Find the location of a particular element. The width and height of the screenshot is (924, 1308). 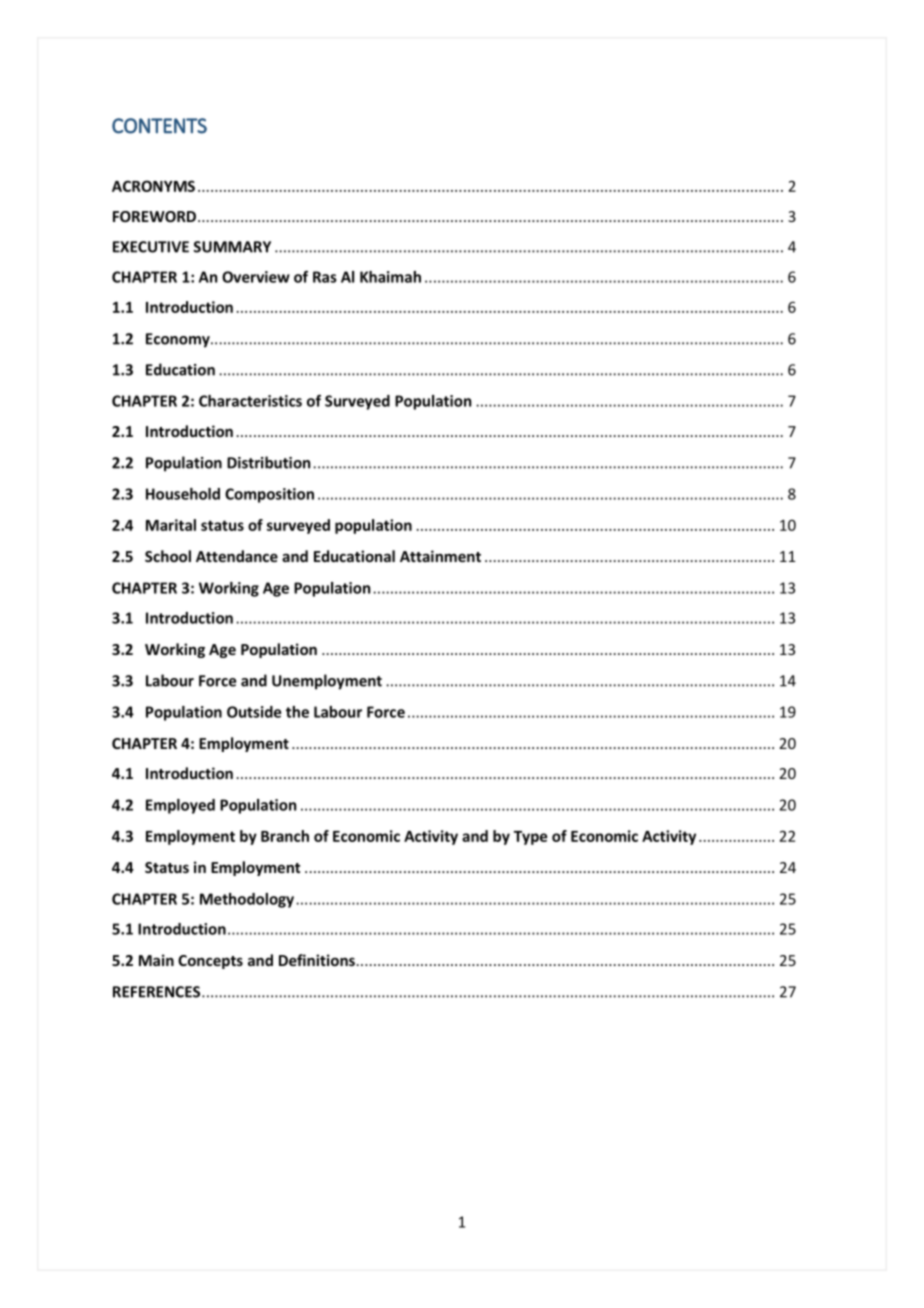

SUMMARY is located at coordinates (232, 247).
